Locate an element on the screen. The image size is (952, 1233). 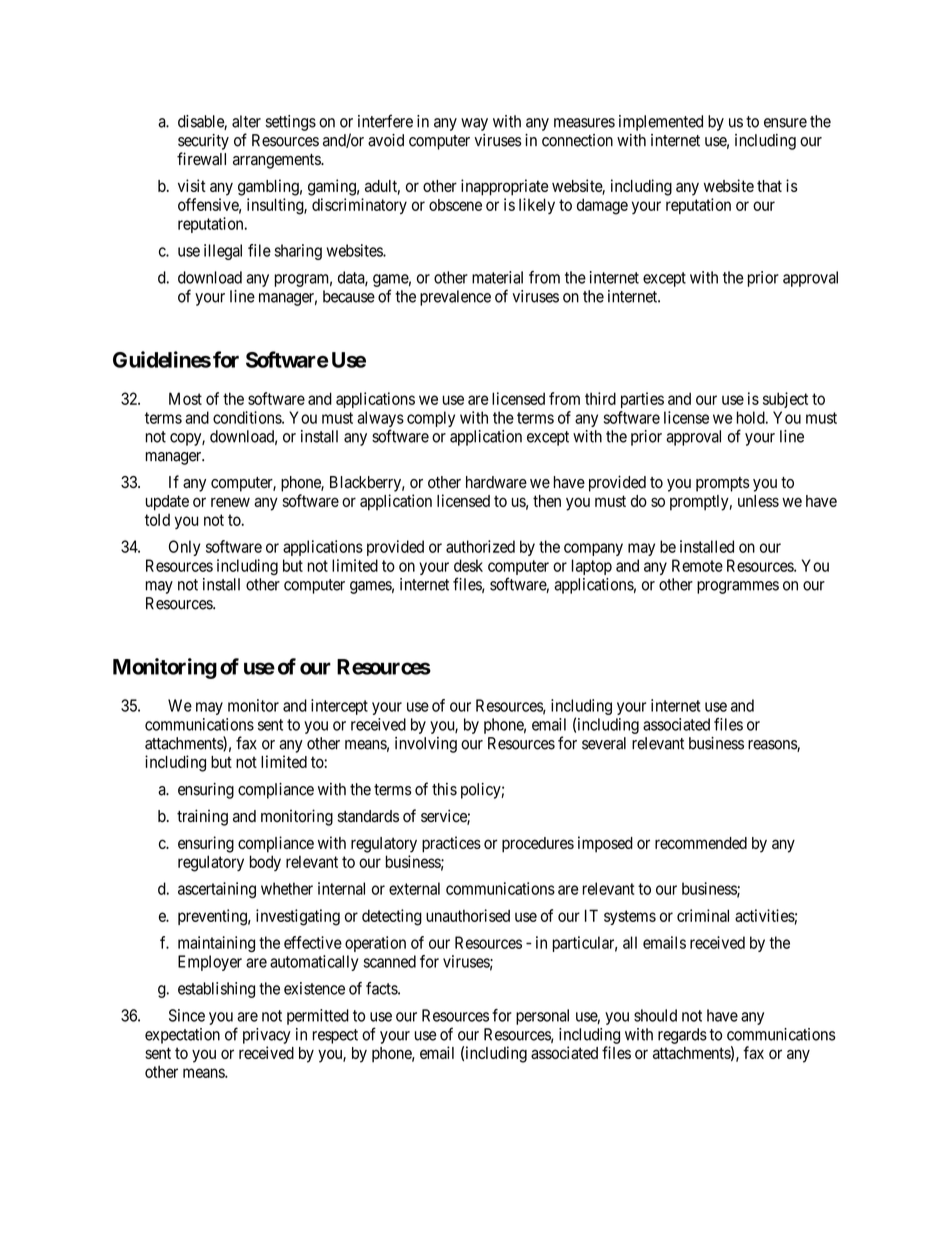
establishing is located at coordinates (216, 990).
